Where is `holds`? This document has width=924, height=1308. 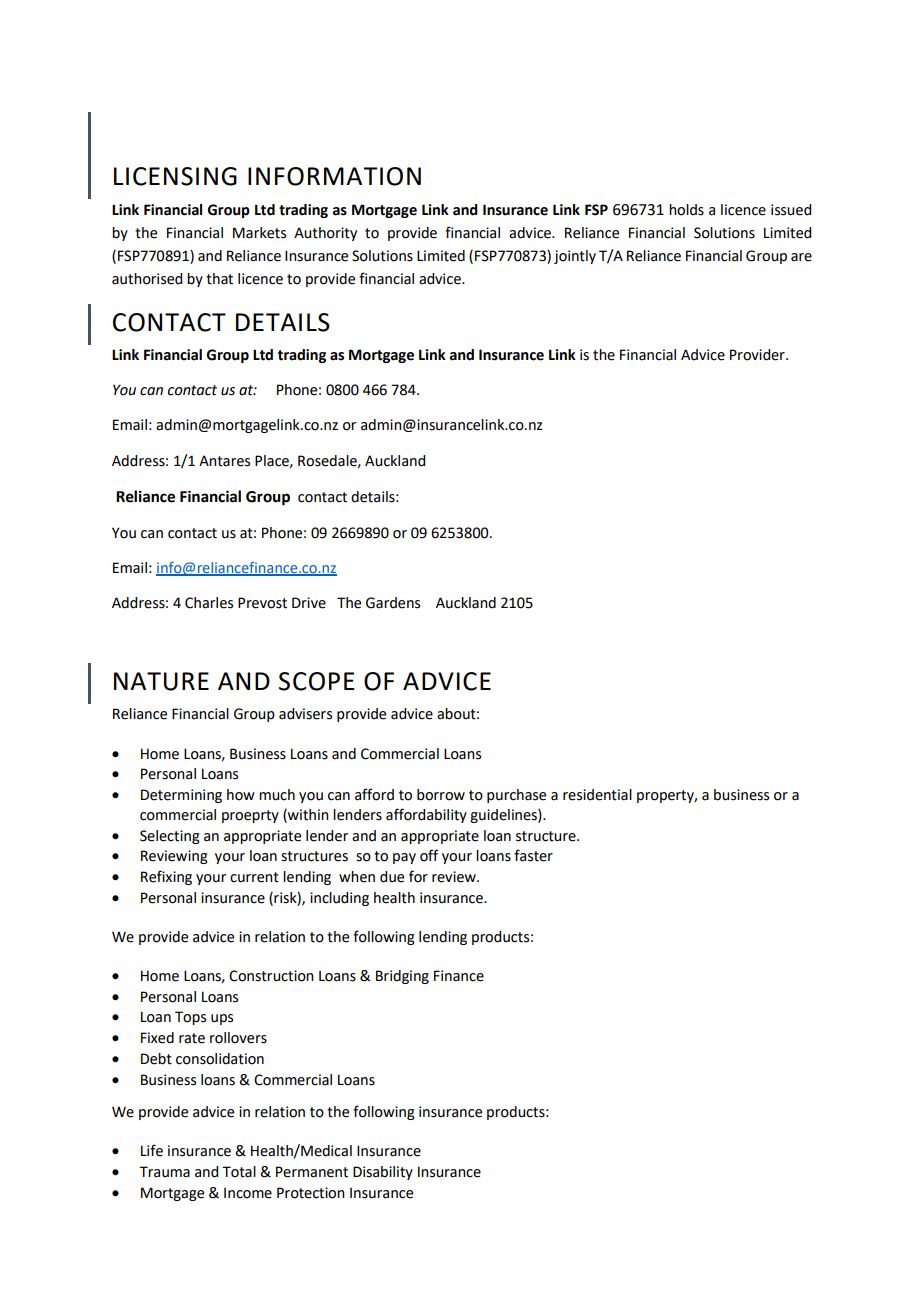
holds is located at coordinates (686, 210).
